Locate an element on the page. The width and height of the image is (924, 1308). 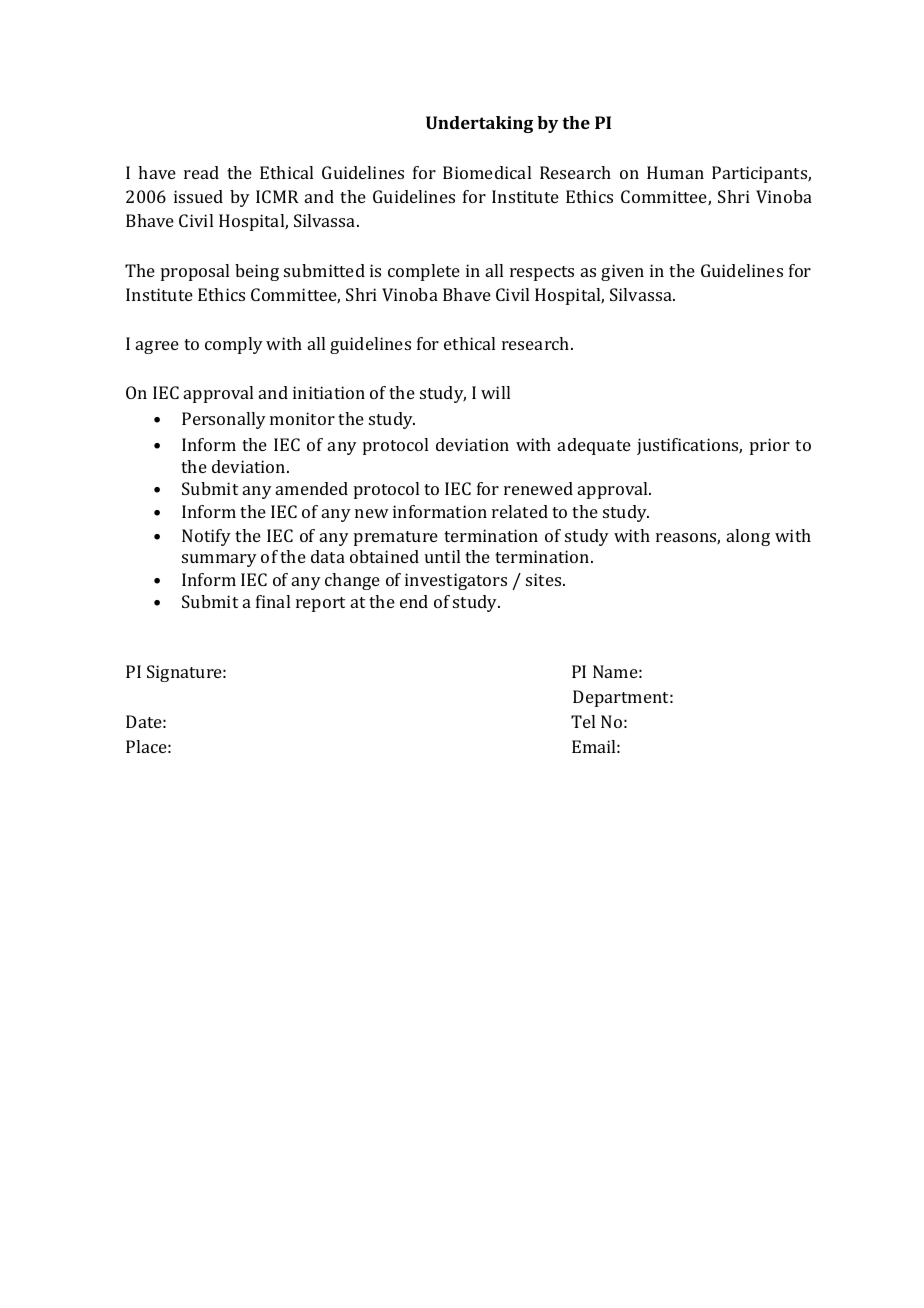
Human is located at coordinates (675, 172).
